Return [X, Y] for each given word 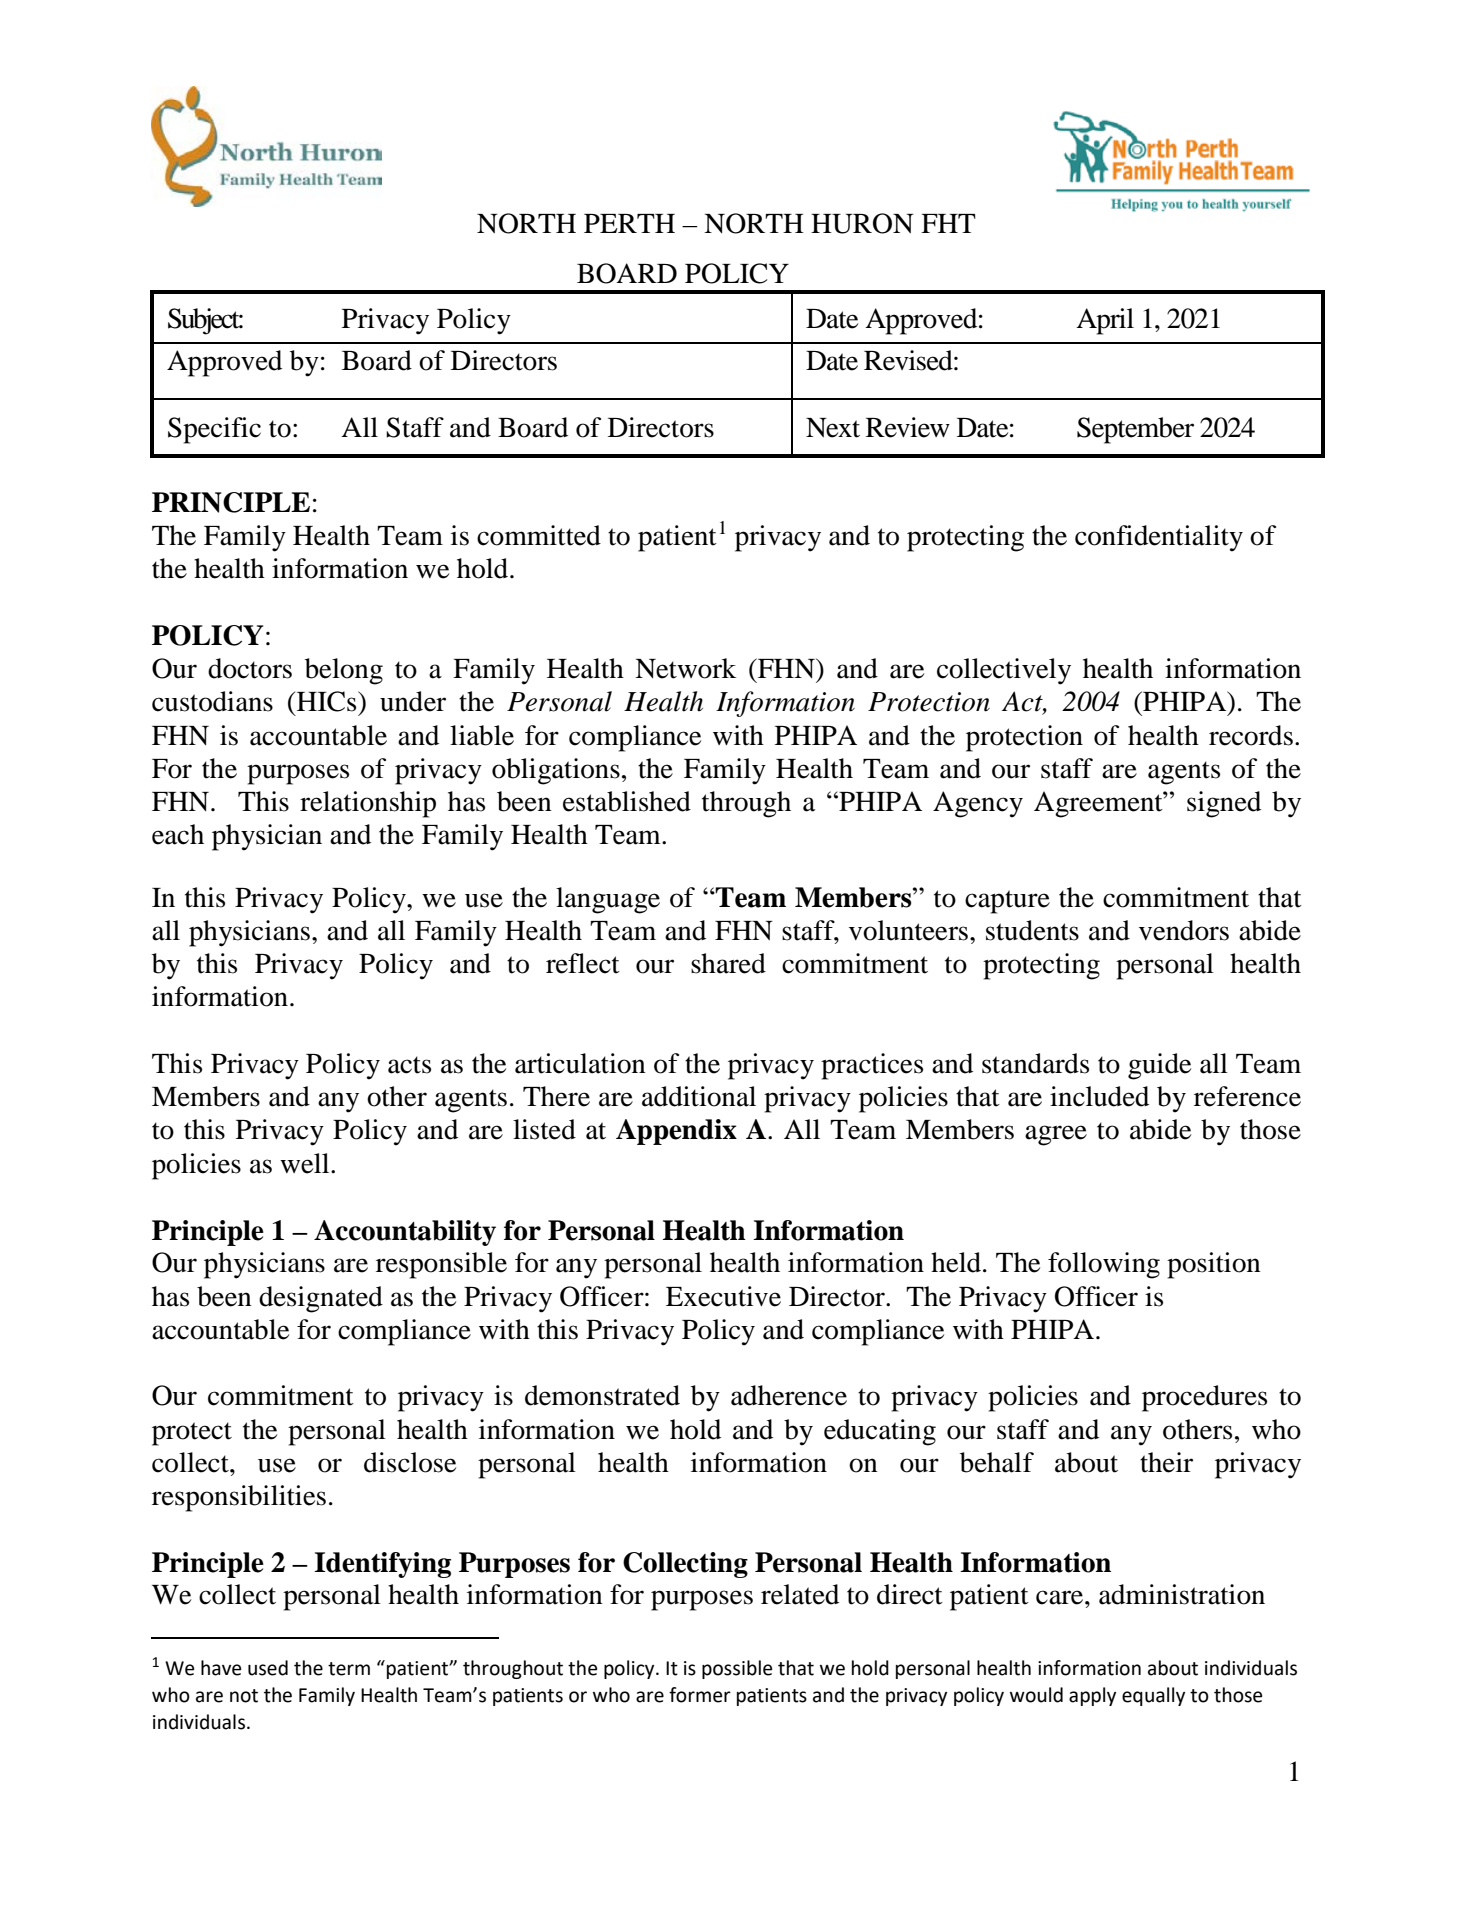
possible [737, 1669]
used [268, 1668]
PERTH [629, 223]
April [1105, 321]
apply [1092, 1696]
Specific [214, 430]
